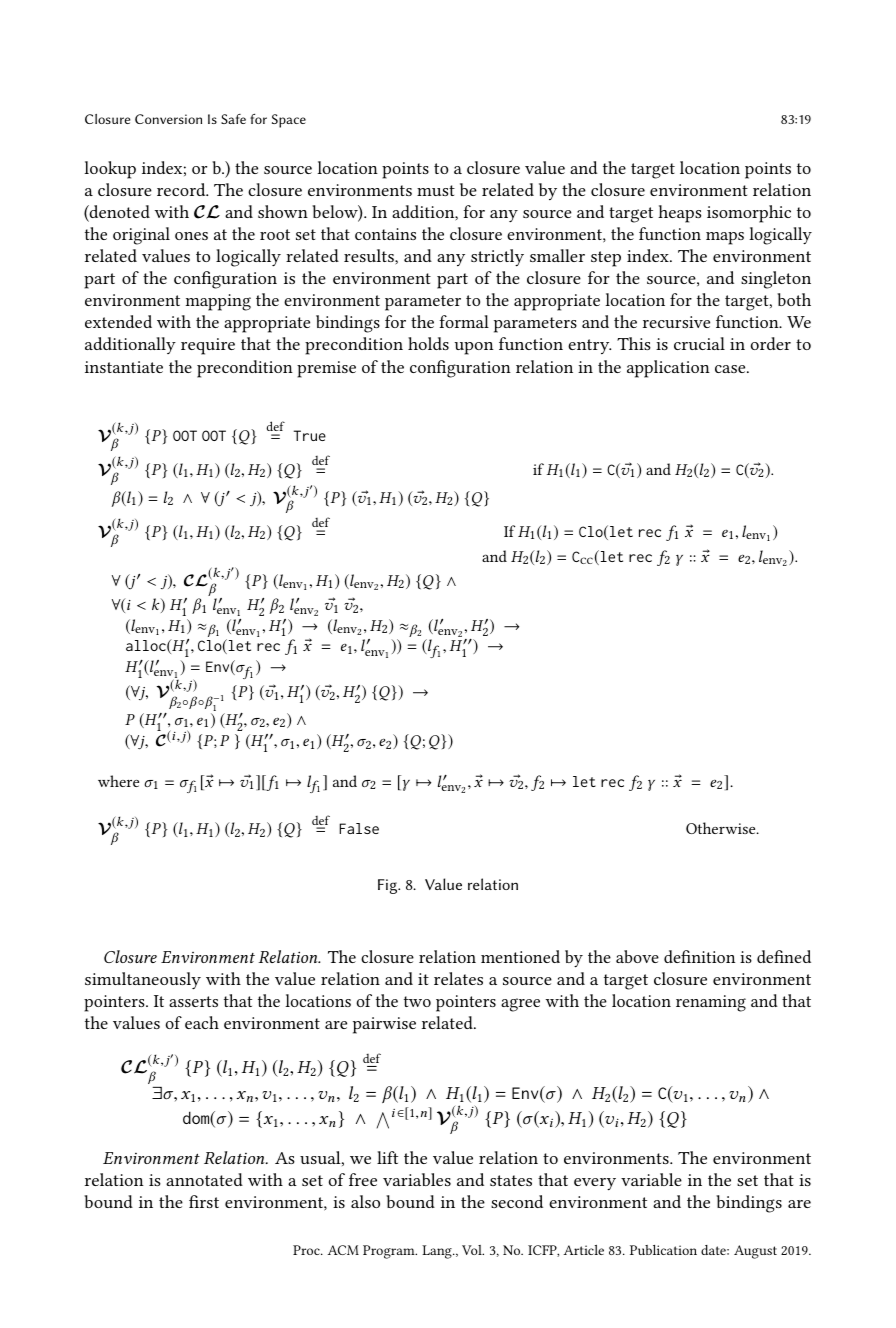  I want to click on Otherwise, so click(722, 828).
